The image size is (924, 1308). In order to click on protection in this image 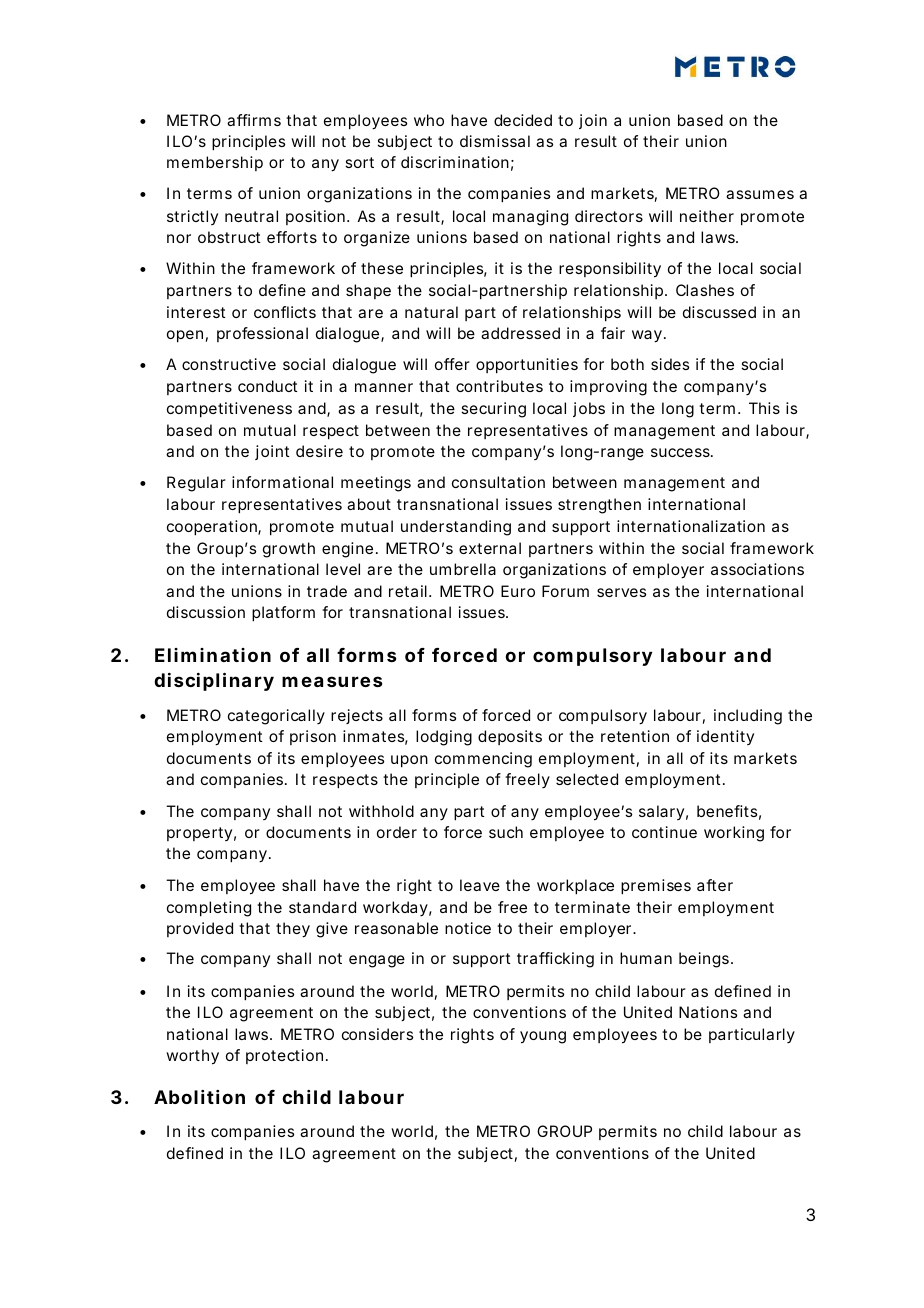, I will do `click(286, 1056)`.
